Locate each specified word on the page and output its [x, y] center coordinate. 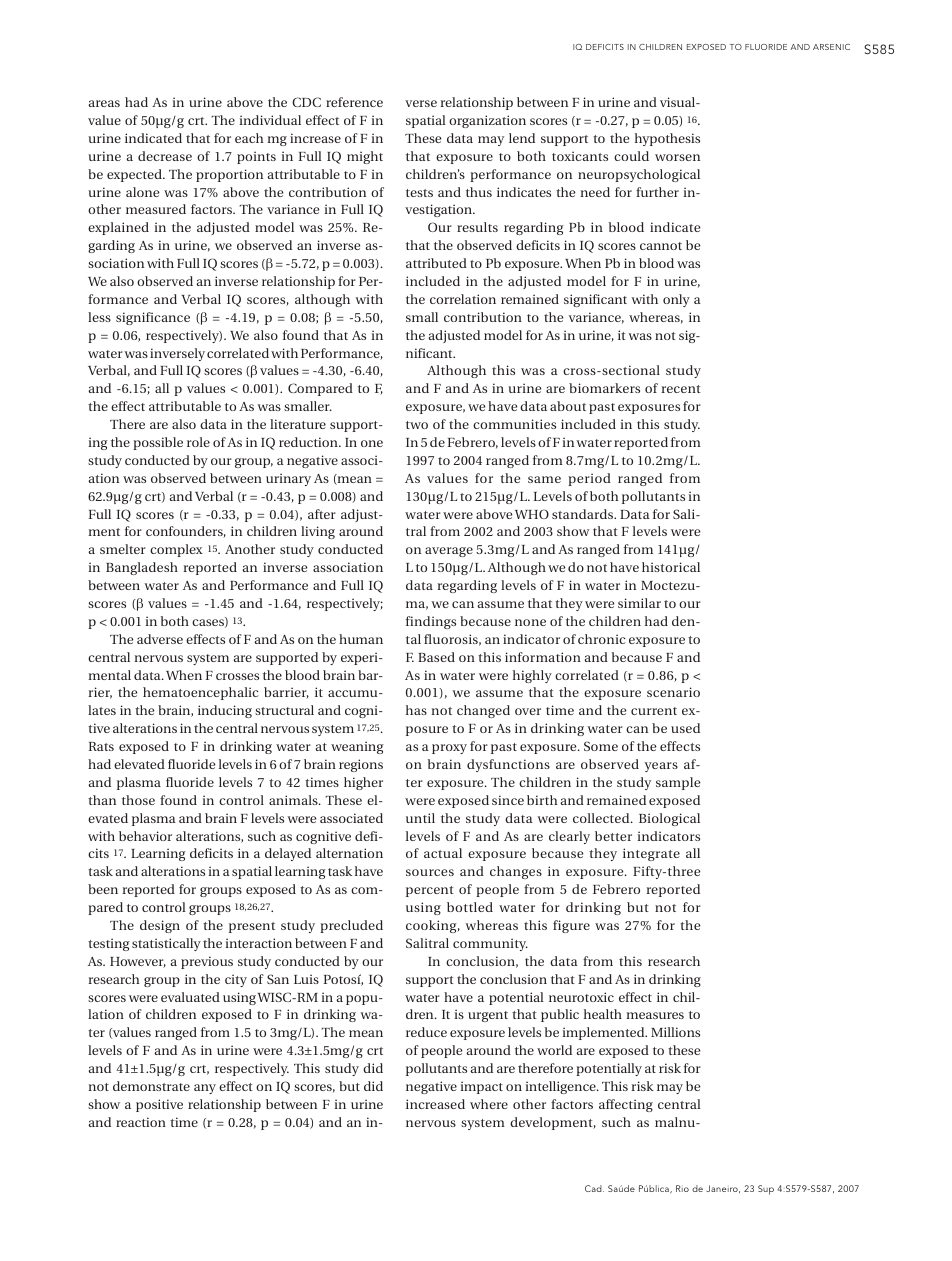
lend [522, 138]
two [417, 425]
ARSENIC [831, 47]
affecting [626, 1105]
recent [681, 389]
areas [104, 103]
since [508, 800]
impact [481, 1087]
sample [678, 783]
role [198, 442]
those [138, 800]
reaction [141, 1122]
